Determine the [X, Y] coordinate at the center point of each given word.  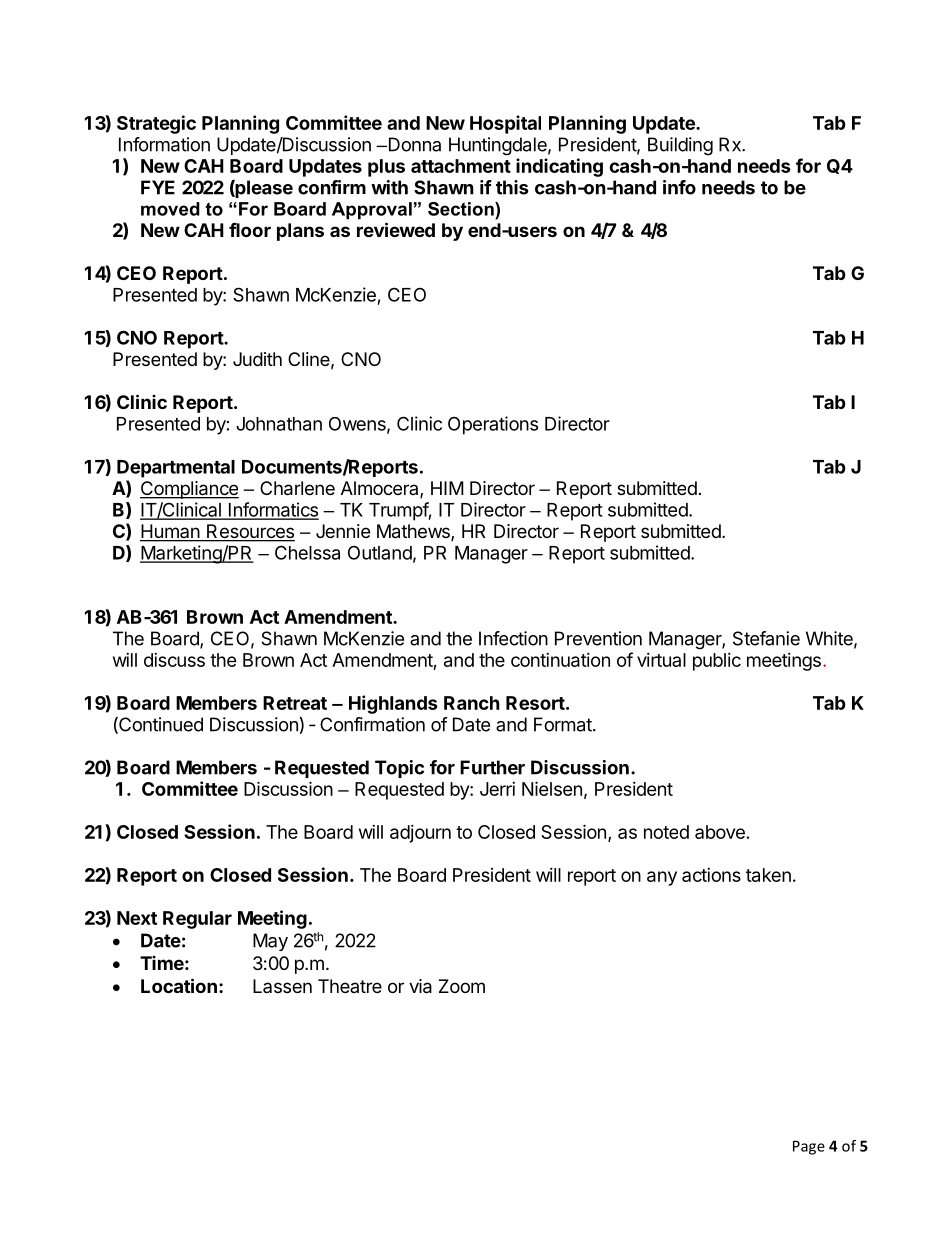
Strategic [156, 124]
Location [179, 985]
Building [680, 146]
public [717, 662]
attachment [461, 166]
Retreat [295, 703]
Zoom [462, 986]
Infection [513, 638]
